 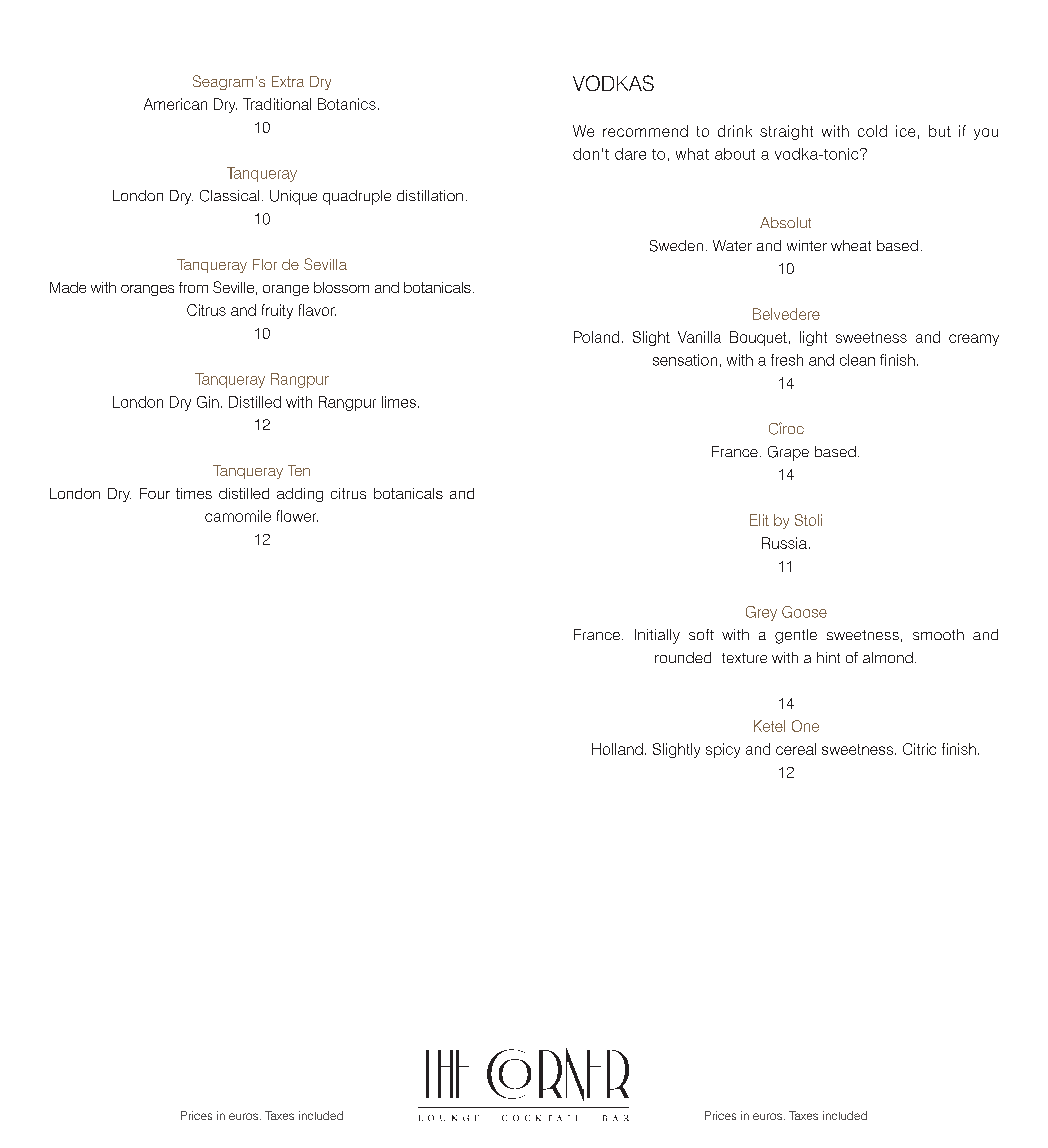 What do you see at coordinates (193, 287) in the page?
I see `from` at bounding box center [193, 287].
